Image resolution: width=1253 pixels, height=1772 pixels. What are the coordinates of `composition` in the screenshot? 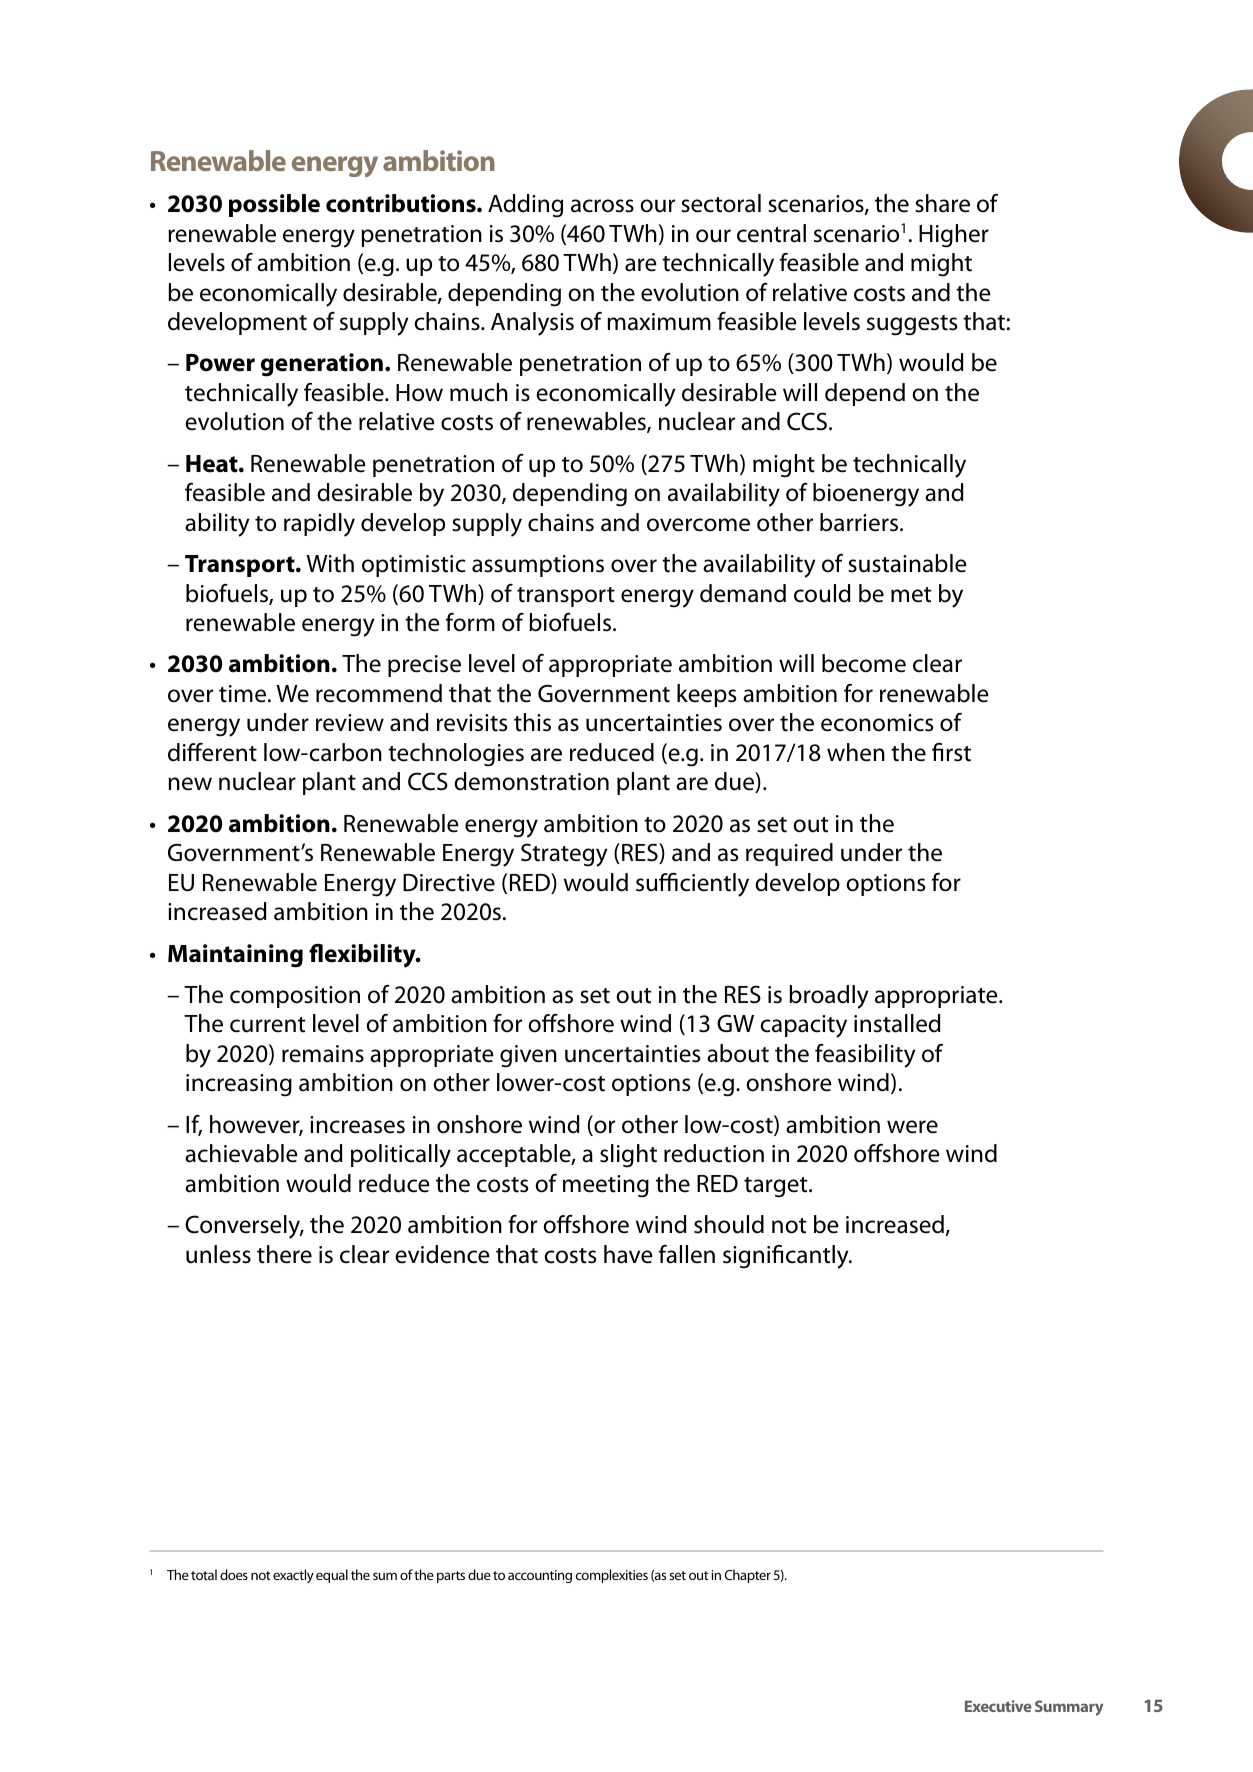 It's located at (295, 997).
